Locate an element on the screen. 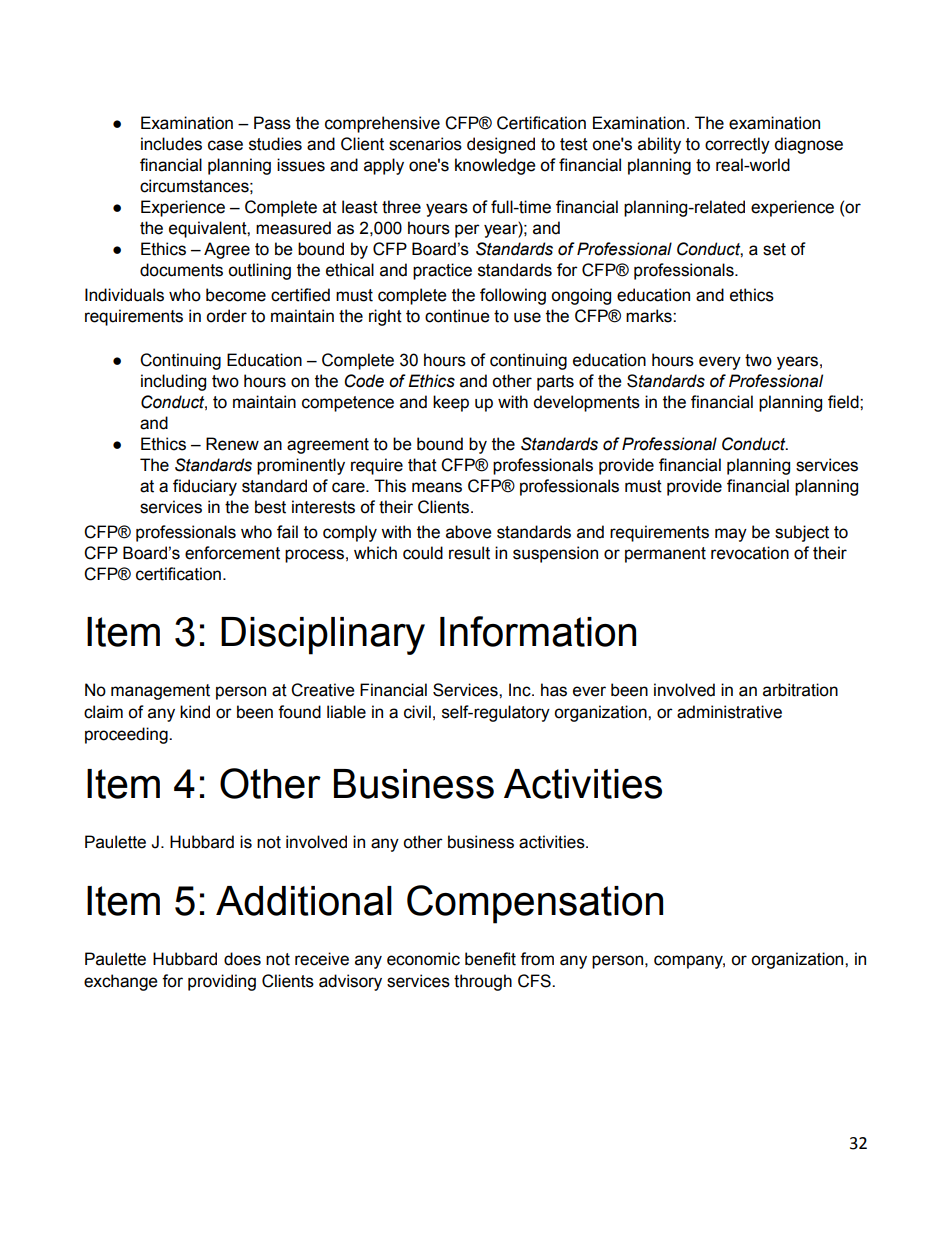 This screenshot has width=952, height=1233. revocation is located at coordinates (750, 553).
